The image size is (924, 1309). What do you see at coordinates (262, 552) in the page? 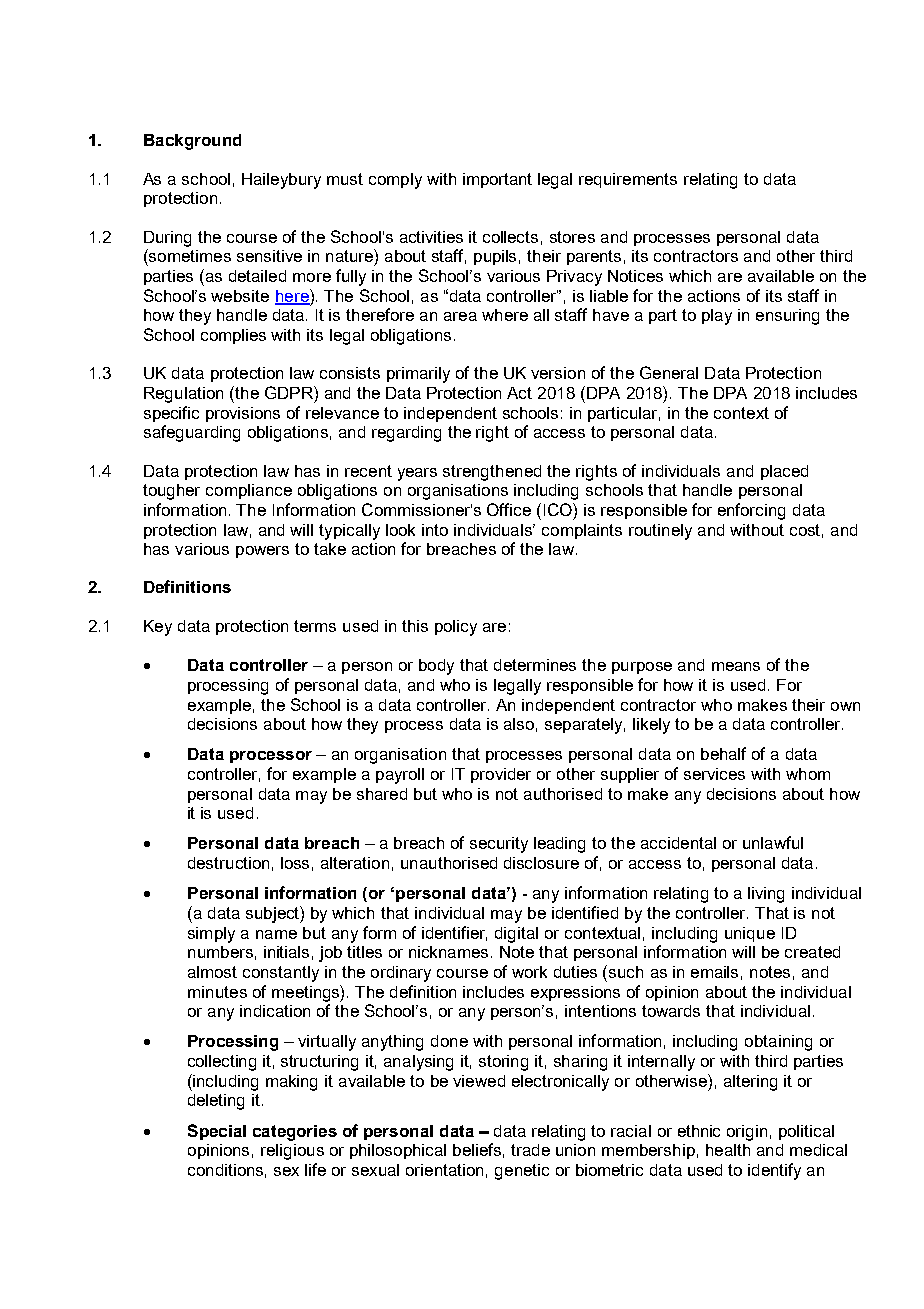
I see `powers` at bounding box center [262, 552].
